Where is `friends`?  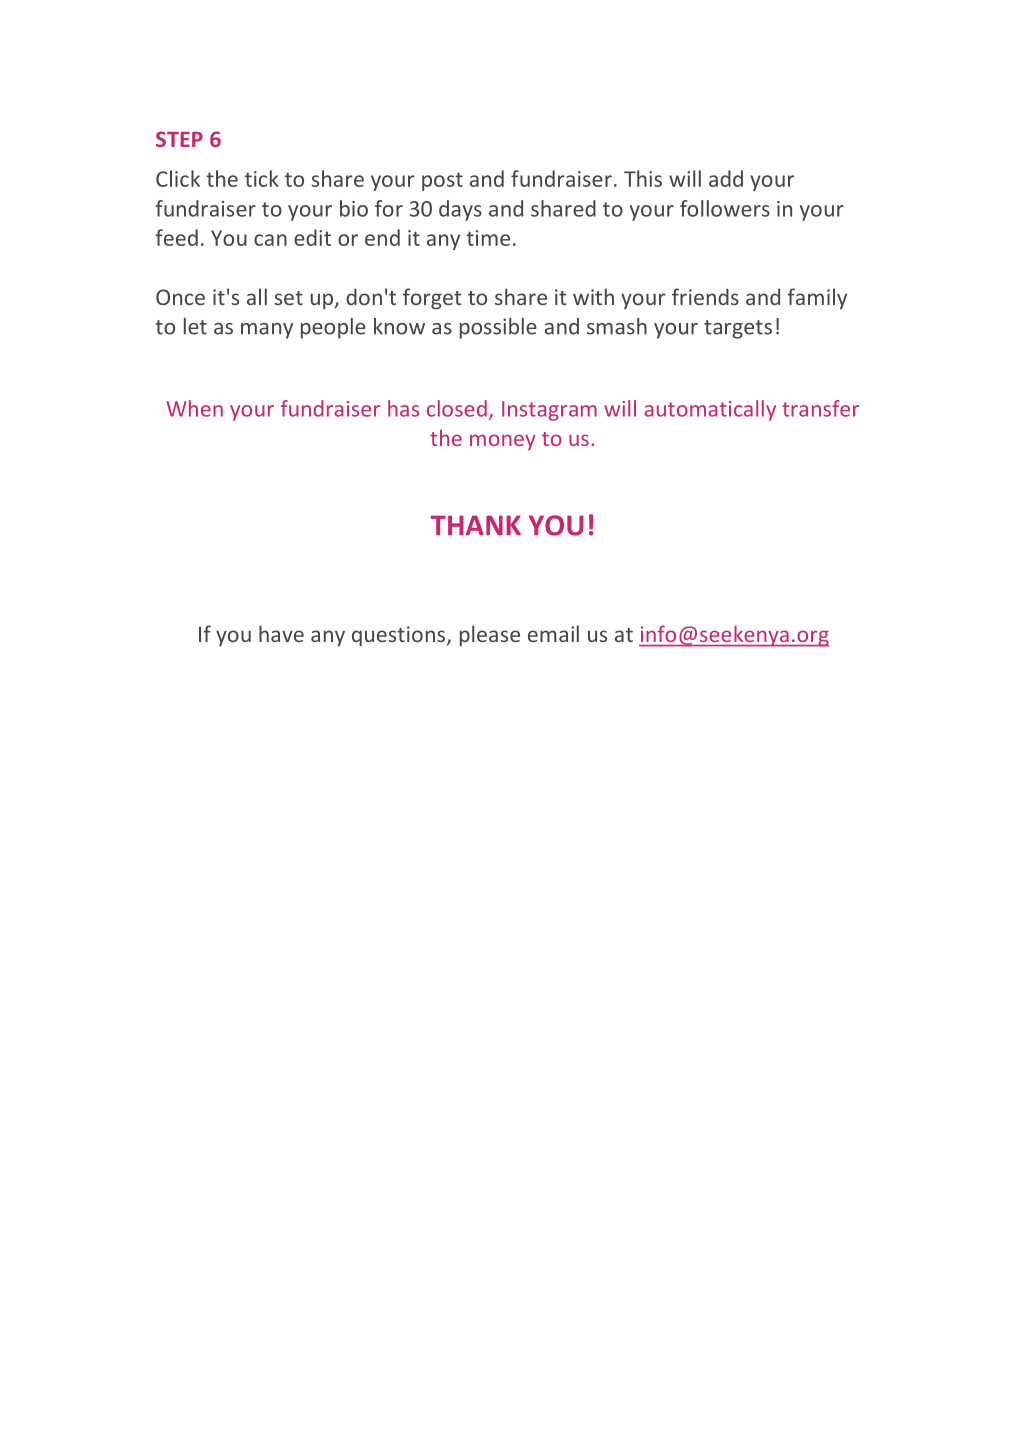 friends is located at coordinates (705, 296).
